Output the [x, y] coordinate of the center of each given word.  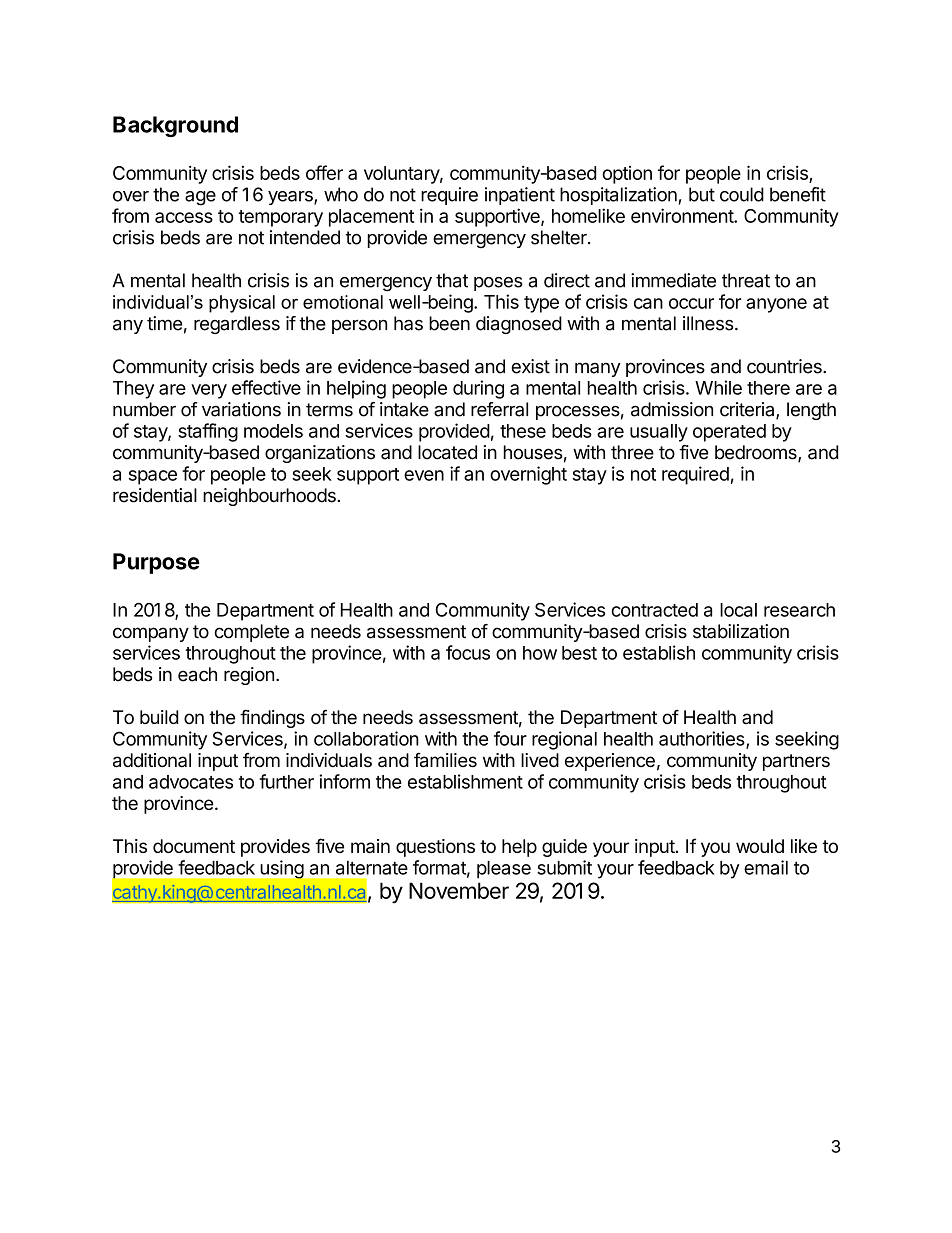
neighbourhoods [270, 497]
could [742, 194]
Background [175, 126]
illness [708, 323]
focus [468, 652]
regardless [237, 325]
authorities [703, 739]
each [197, 674]
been [449, 323]
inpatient [520, 196]
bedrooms [757, 453]
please [504, 870]
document [194, 846]
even [424, 475]
